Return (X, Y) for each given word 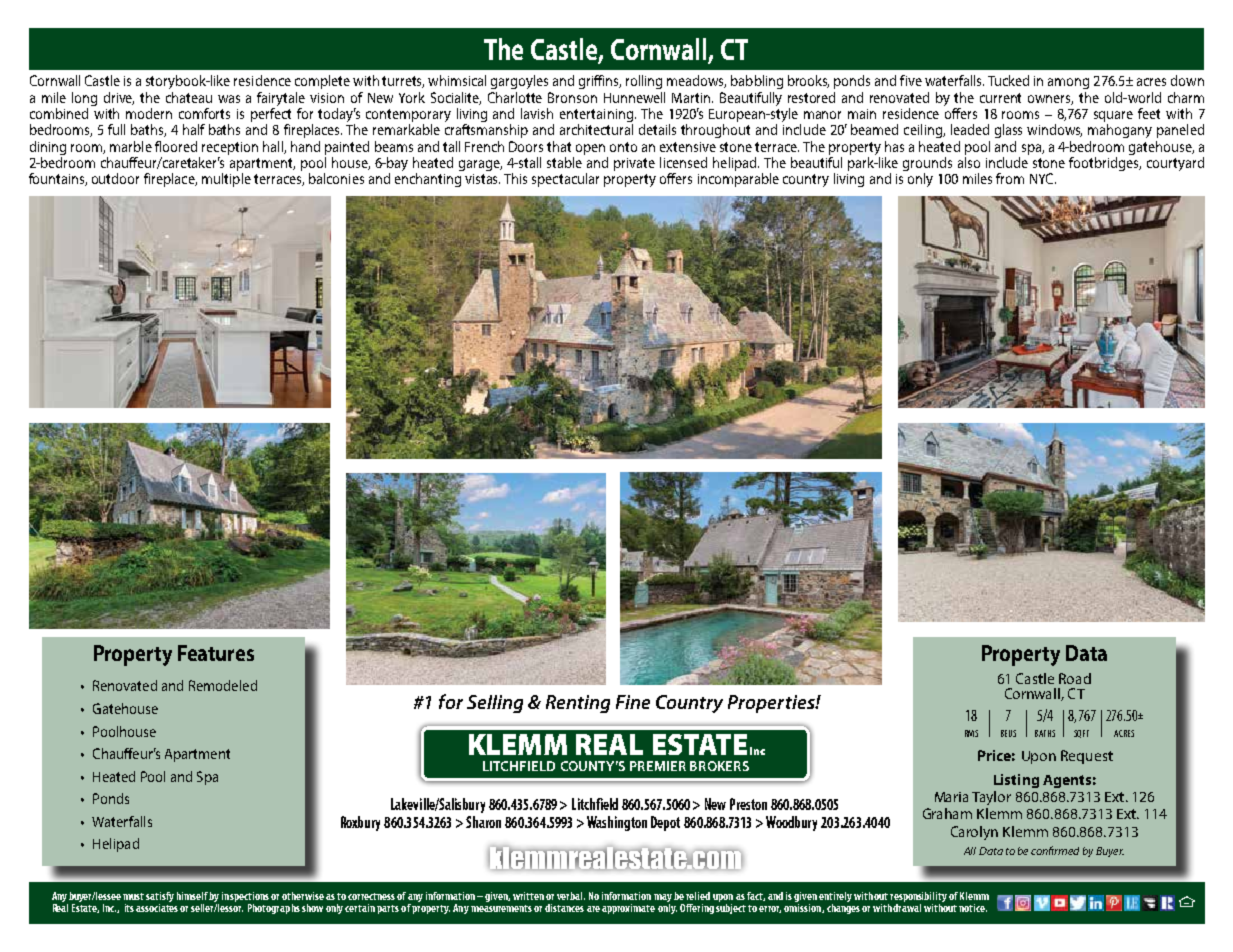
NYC (1043, 178)
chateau (189, 97)
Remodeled (223, 685)
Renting (578, 704)
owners (1050, 100)
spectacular (565, 180)
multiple (226, 180)
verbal (571, 896)
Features (216, 653)
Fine (633, 702)
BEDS (1008, 733)
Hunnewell (634, 97)
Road (1075, 678)
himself (193, 896)
